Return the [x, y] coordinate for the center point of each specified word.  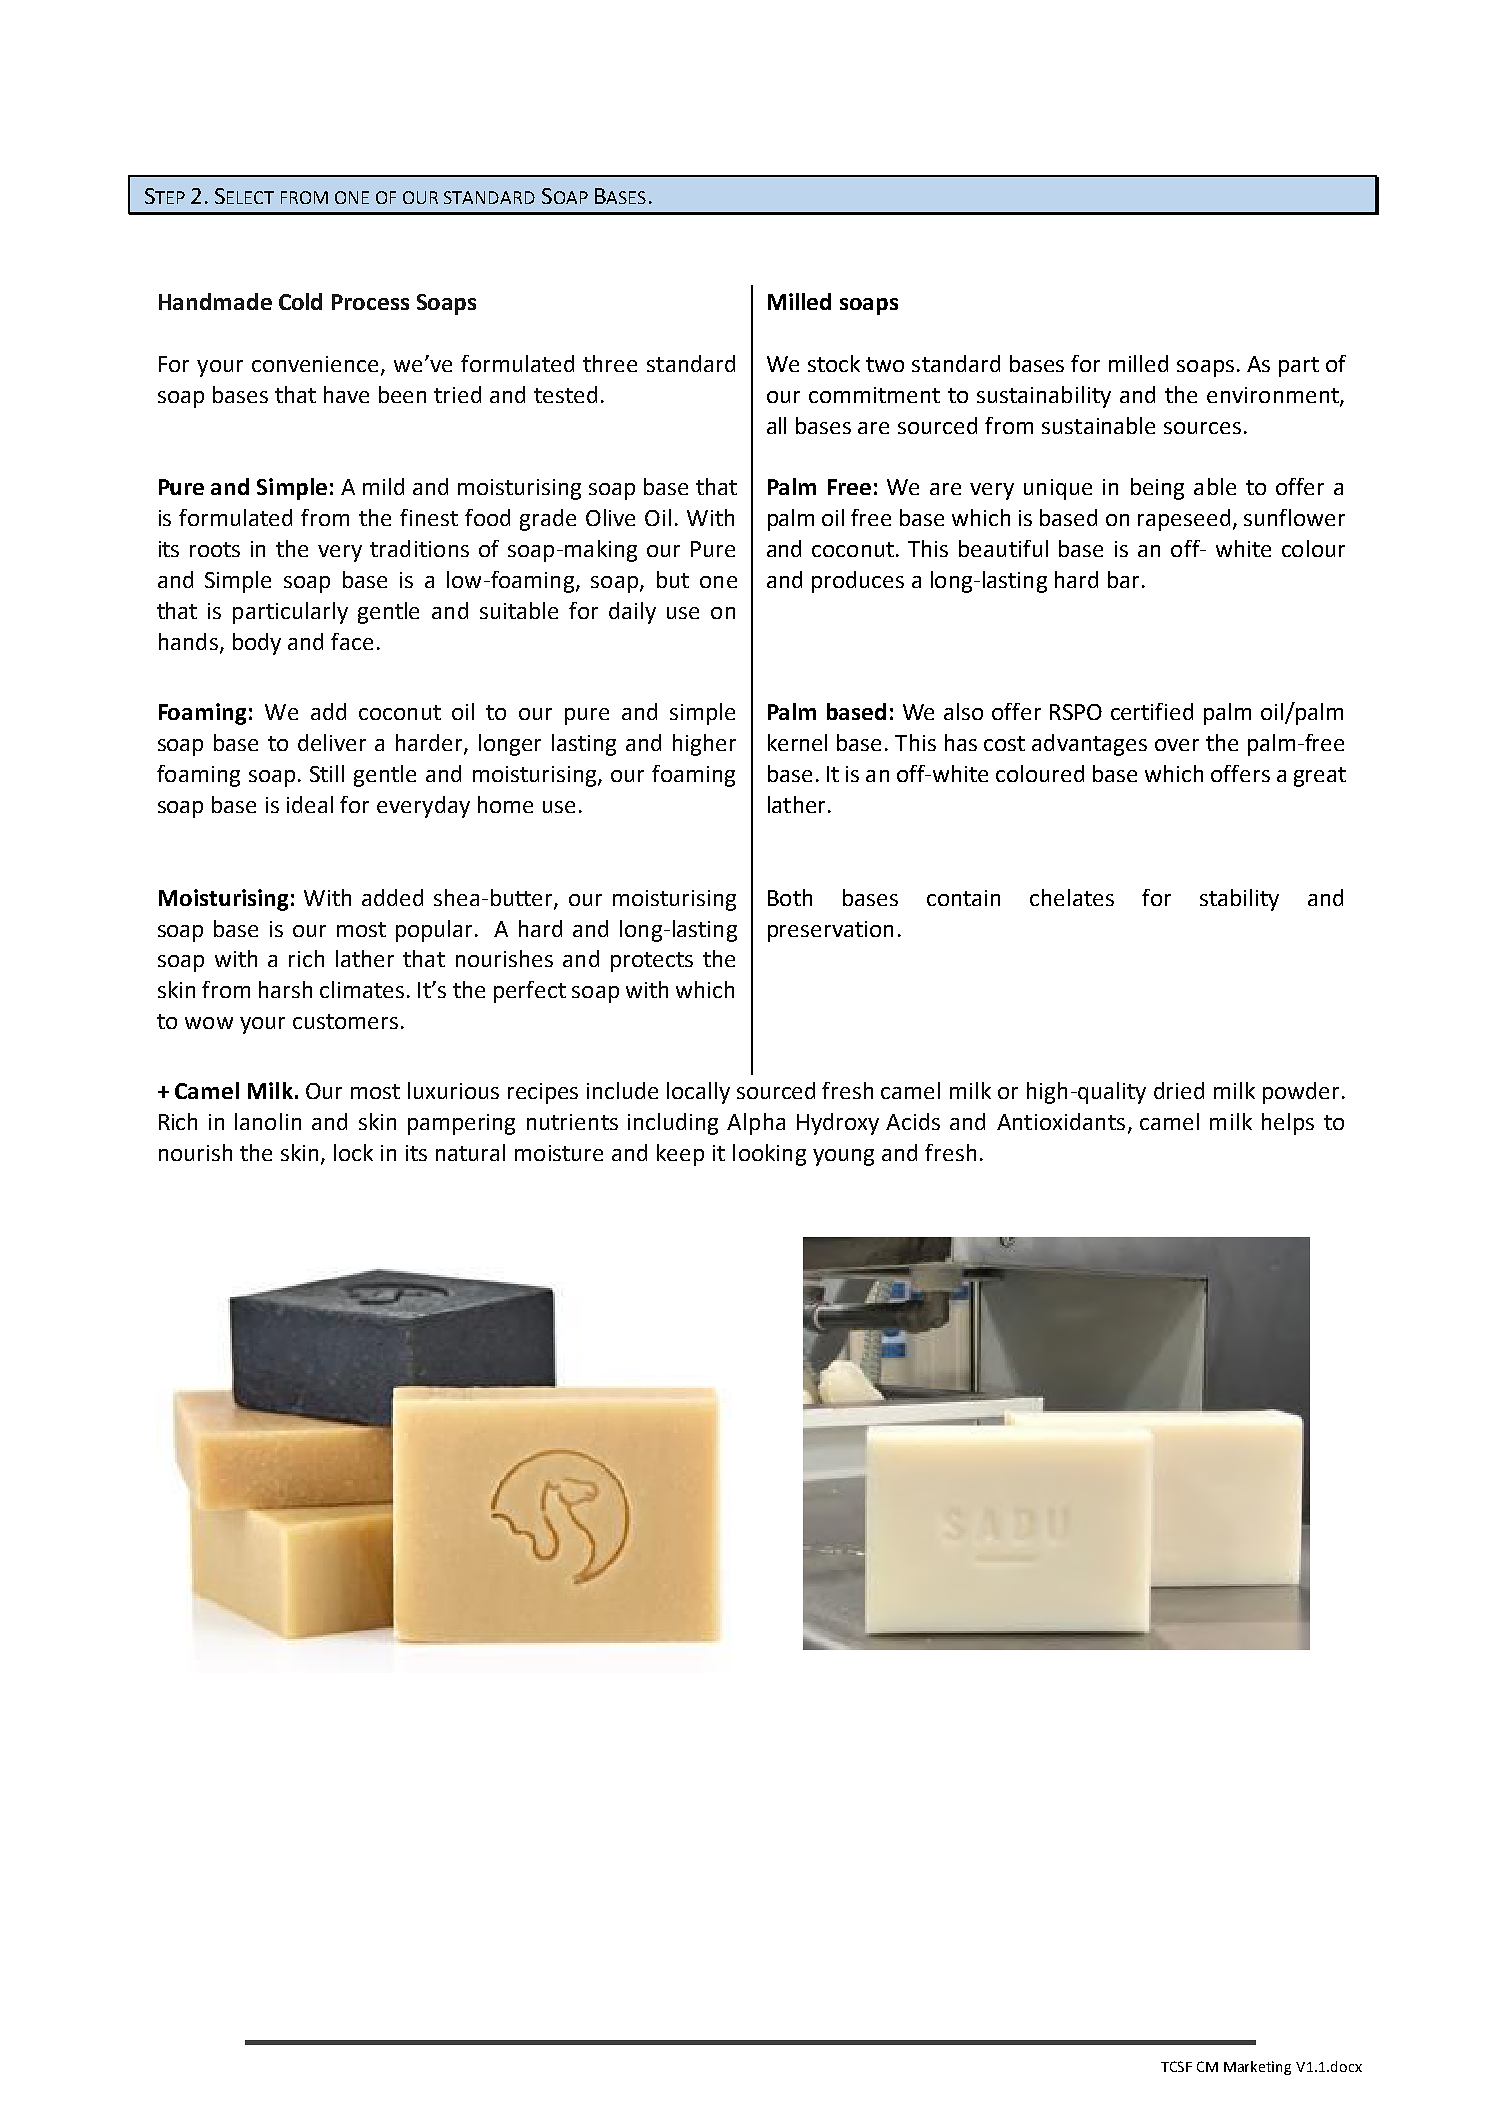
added [392, 897]
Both [790, 897]
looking [769, 1155]
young [843, 1157]
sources [1202, 428]
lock [353, 1152]
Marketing [1257, 2068]
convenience [317, 365]
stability [1239, 900]
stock [834, 363]
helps [1288, 1124]
